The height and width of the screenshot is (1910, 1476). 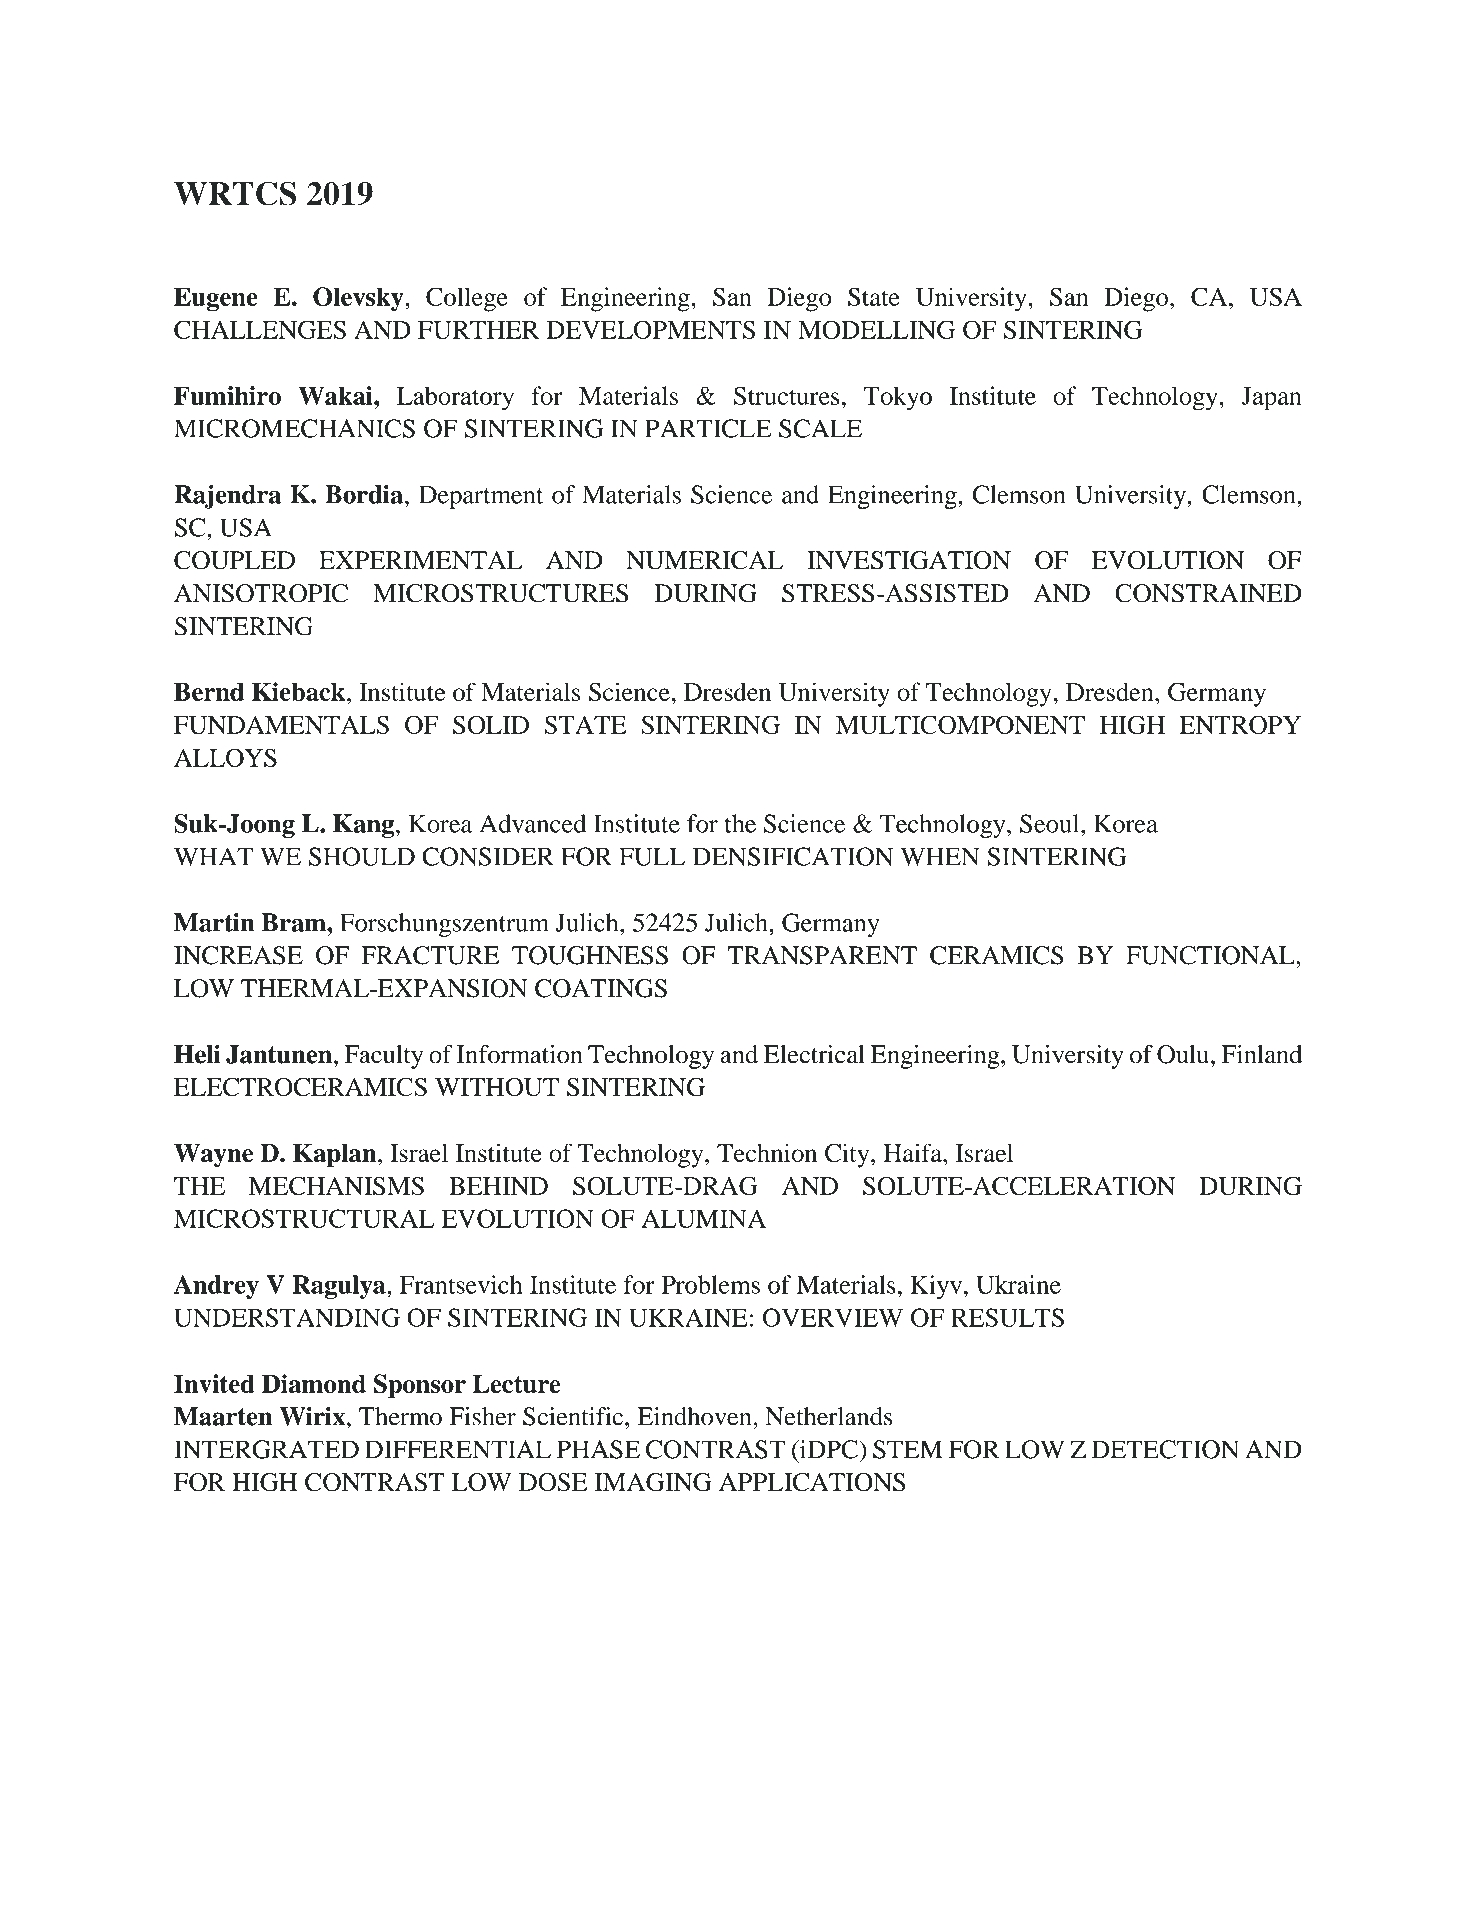 I want to click on Eindhoven, so click(x=695, y=1416).
